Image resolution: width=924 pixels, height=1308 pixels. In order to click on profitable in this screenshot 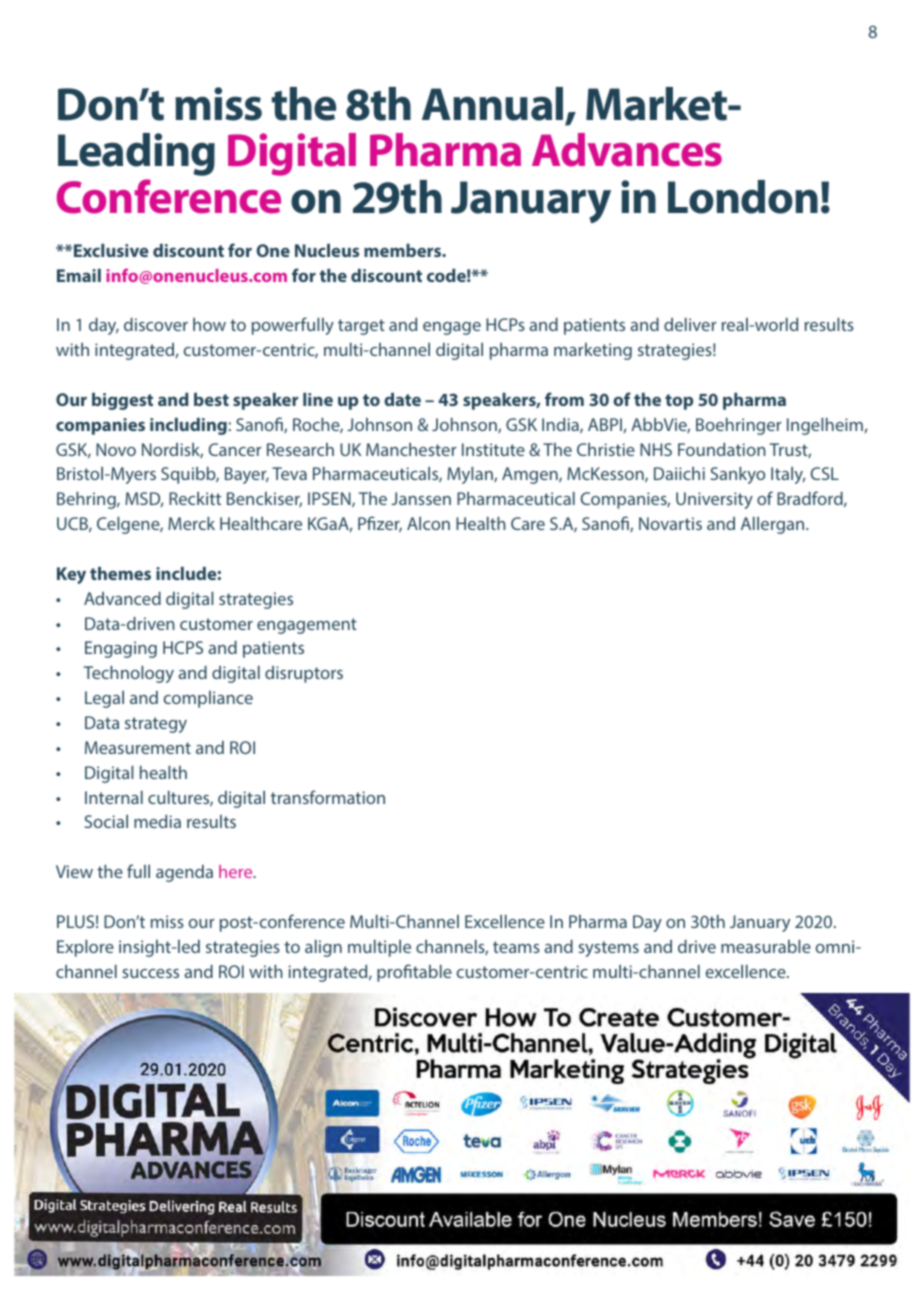, I will do `click(414, 973)`.
